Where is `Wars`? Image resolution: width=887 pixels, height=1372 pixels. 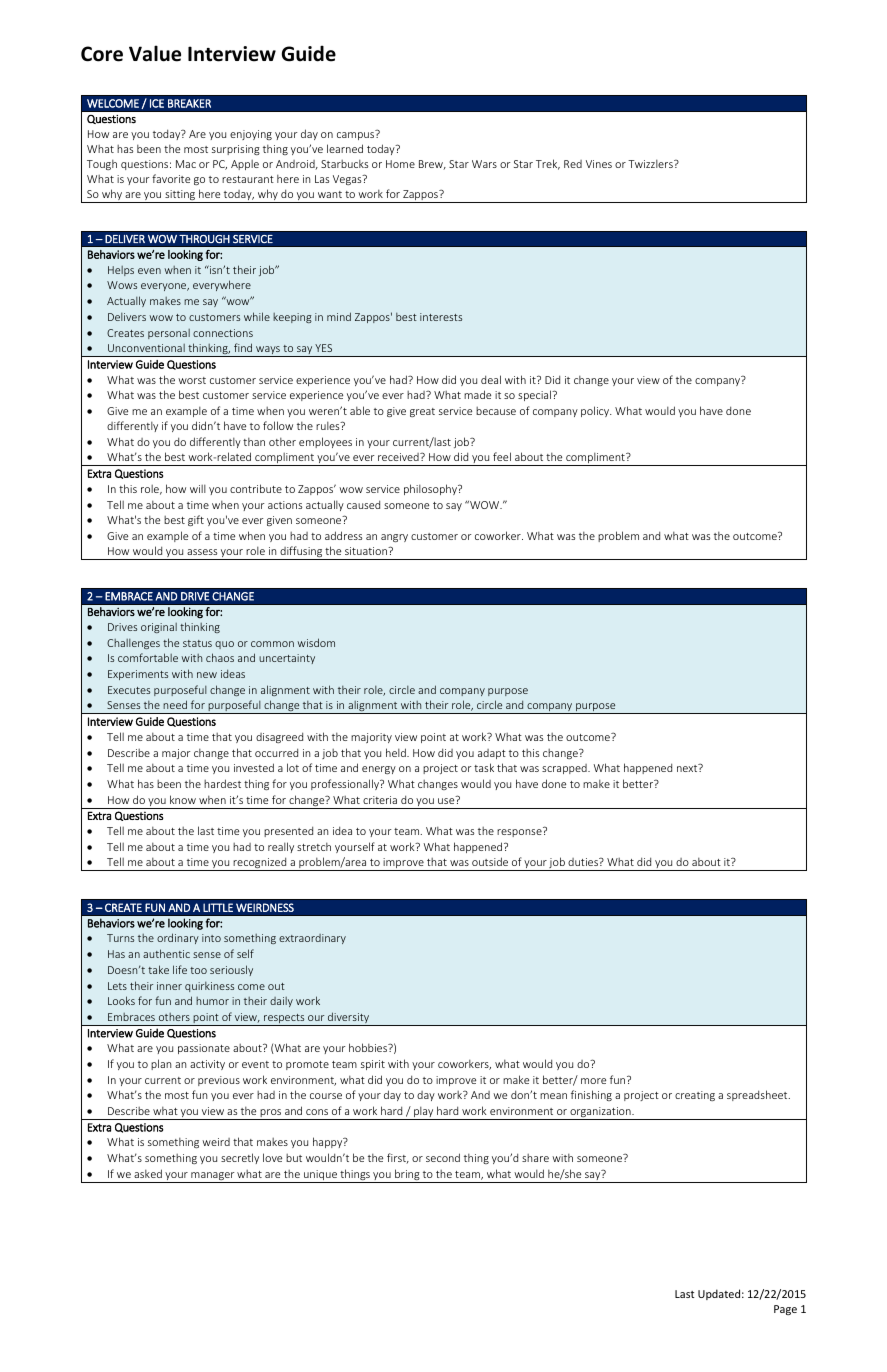 Wars is located at coordinates (484, 164).
